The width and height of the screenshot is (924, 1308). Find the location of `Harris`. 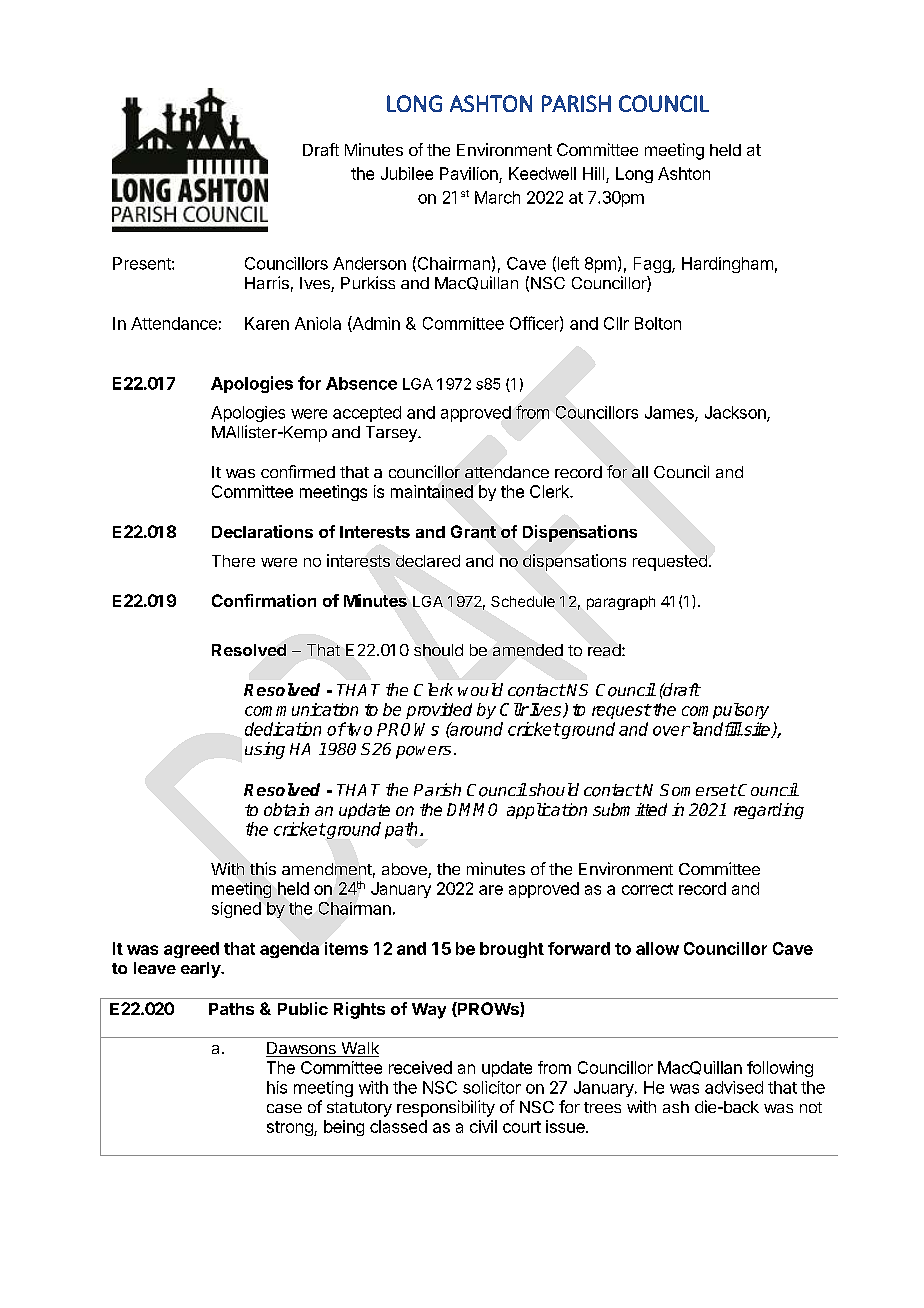

Harris is located at coordinates (267, 282).
